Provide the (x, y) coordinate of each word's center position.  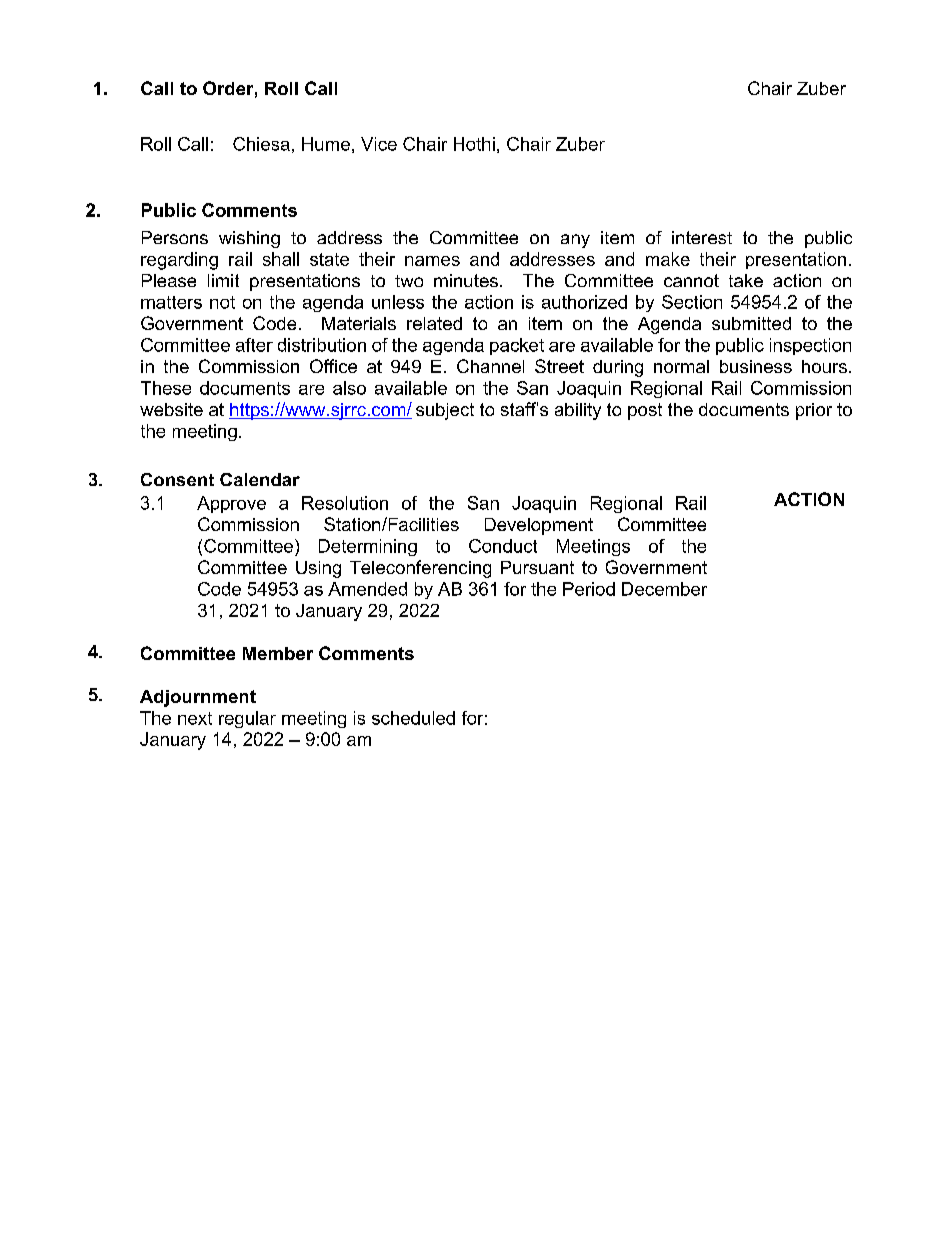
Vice (379, 144)
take (746, 280)
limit (223, 280)
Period (589, 589)
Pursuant (537, 567)
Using (318, 569)
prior (814, 411)
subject (445, 411)
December (664, 589)
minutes (466, 280)
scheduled (413, 718)
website (171, 409)
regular (247, 719)
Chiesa (261, 144)
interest (702, 237)
